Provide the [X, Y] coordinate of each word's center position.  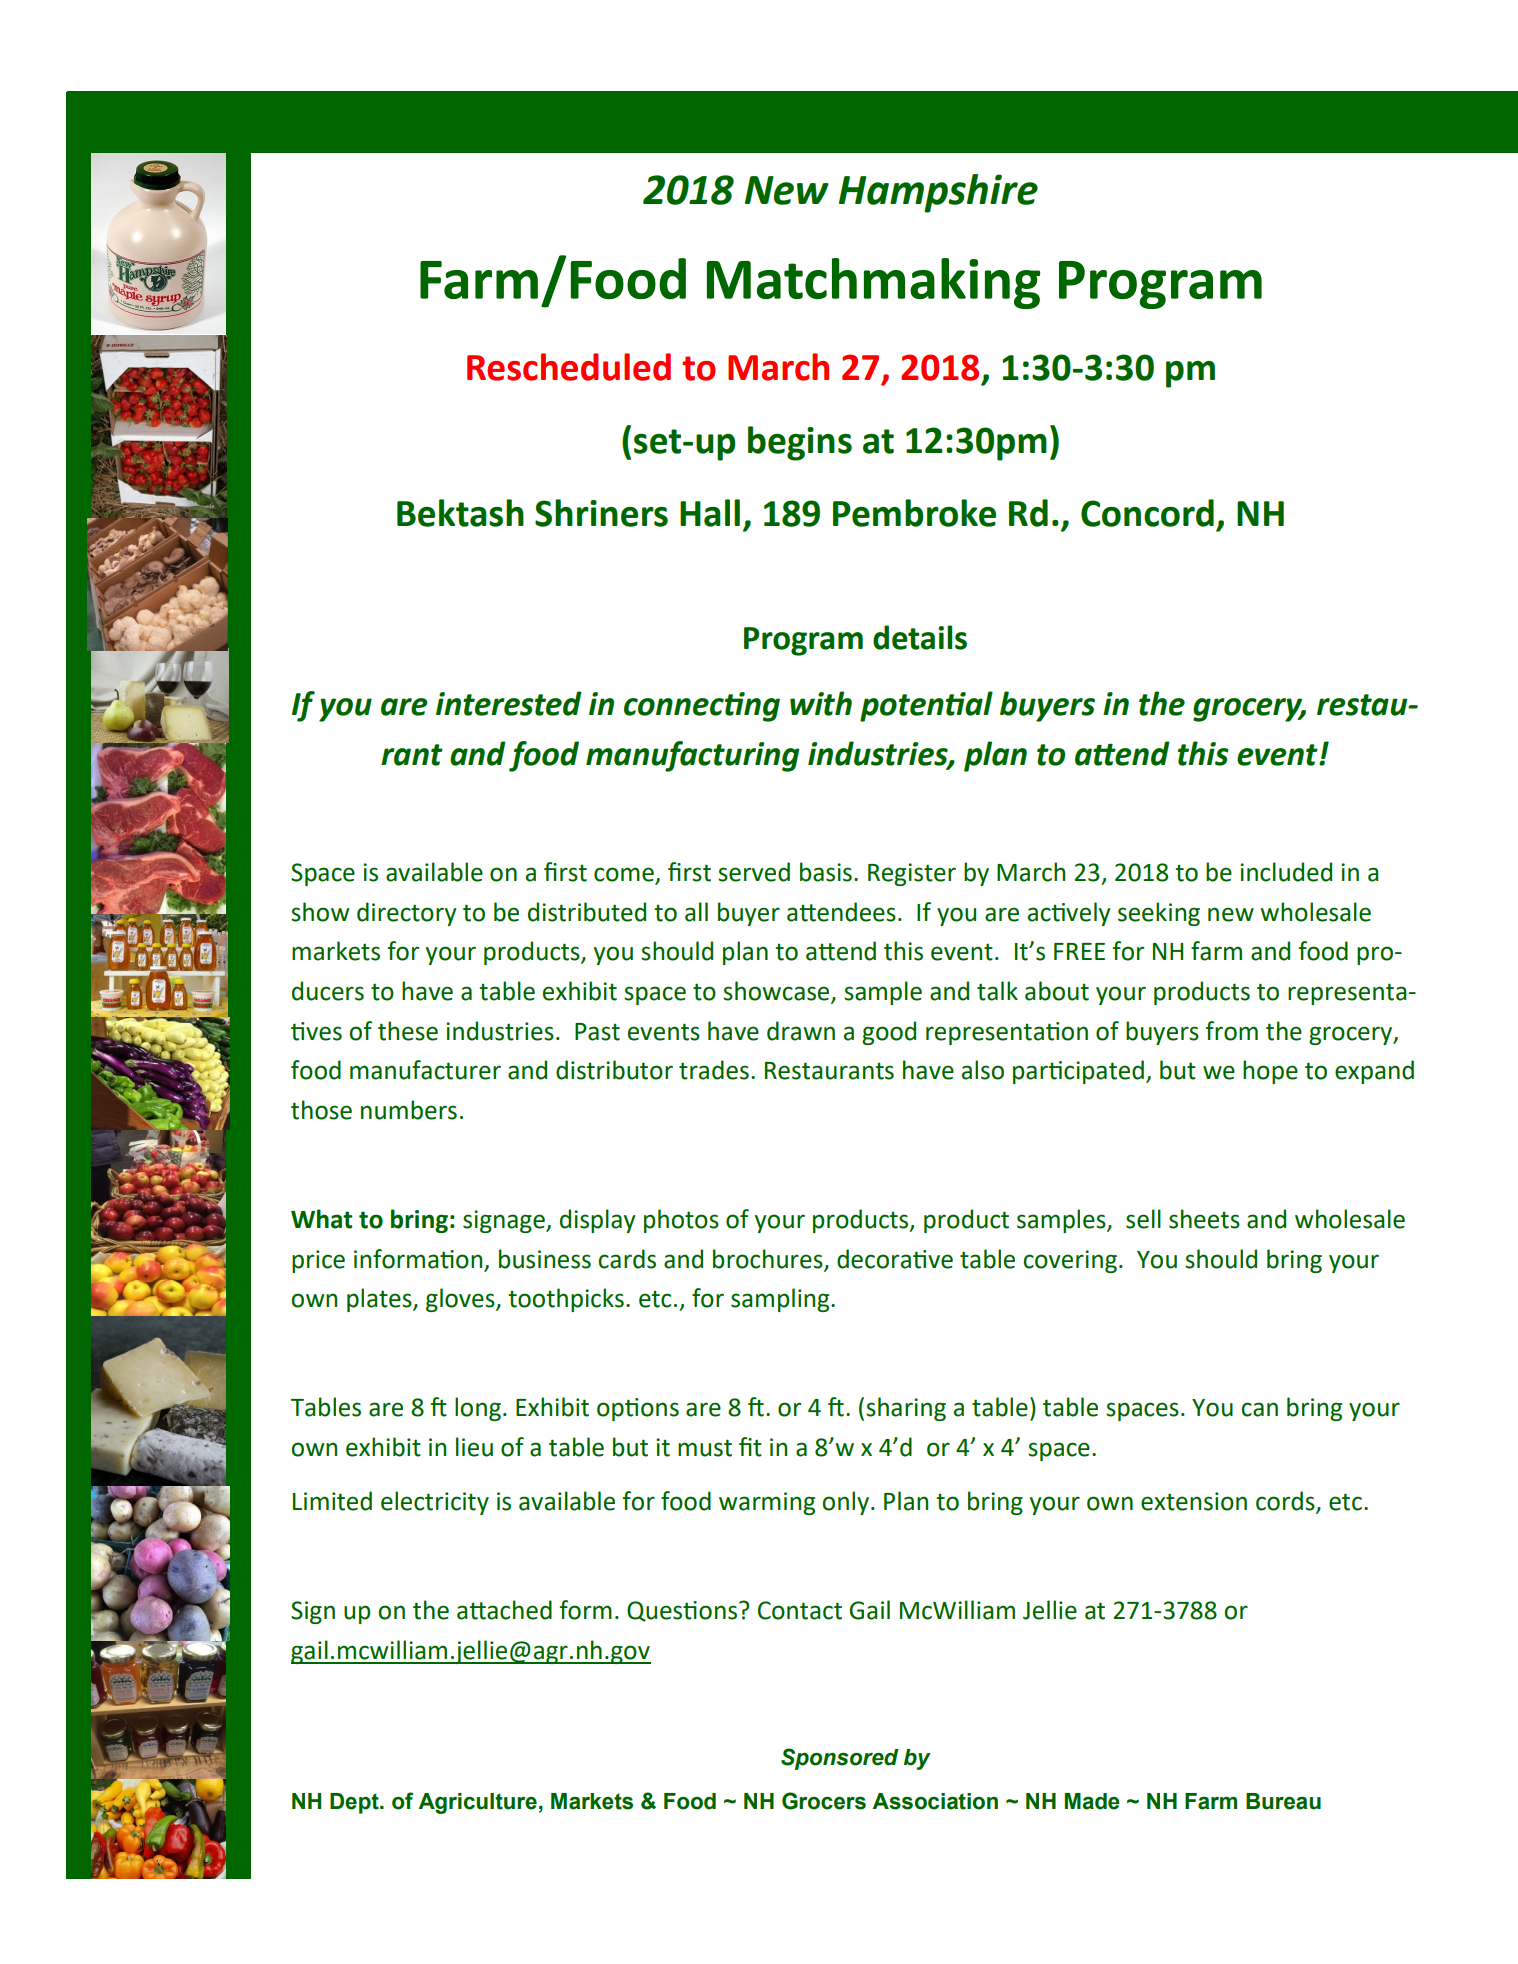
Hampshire [938, 193]
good [889, 1033]
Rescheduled [569, 367]
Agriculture [477, 1803]
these [408, 1031]
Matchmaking [873, 283]
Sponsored [840, 1759]
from [1231, 1031]
